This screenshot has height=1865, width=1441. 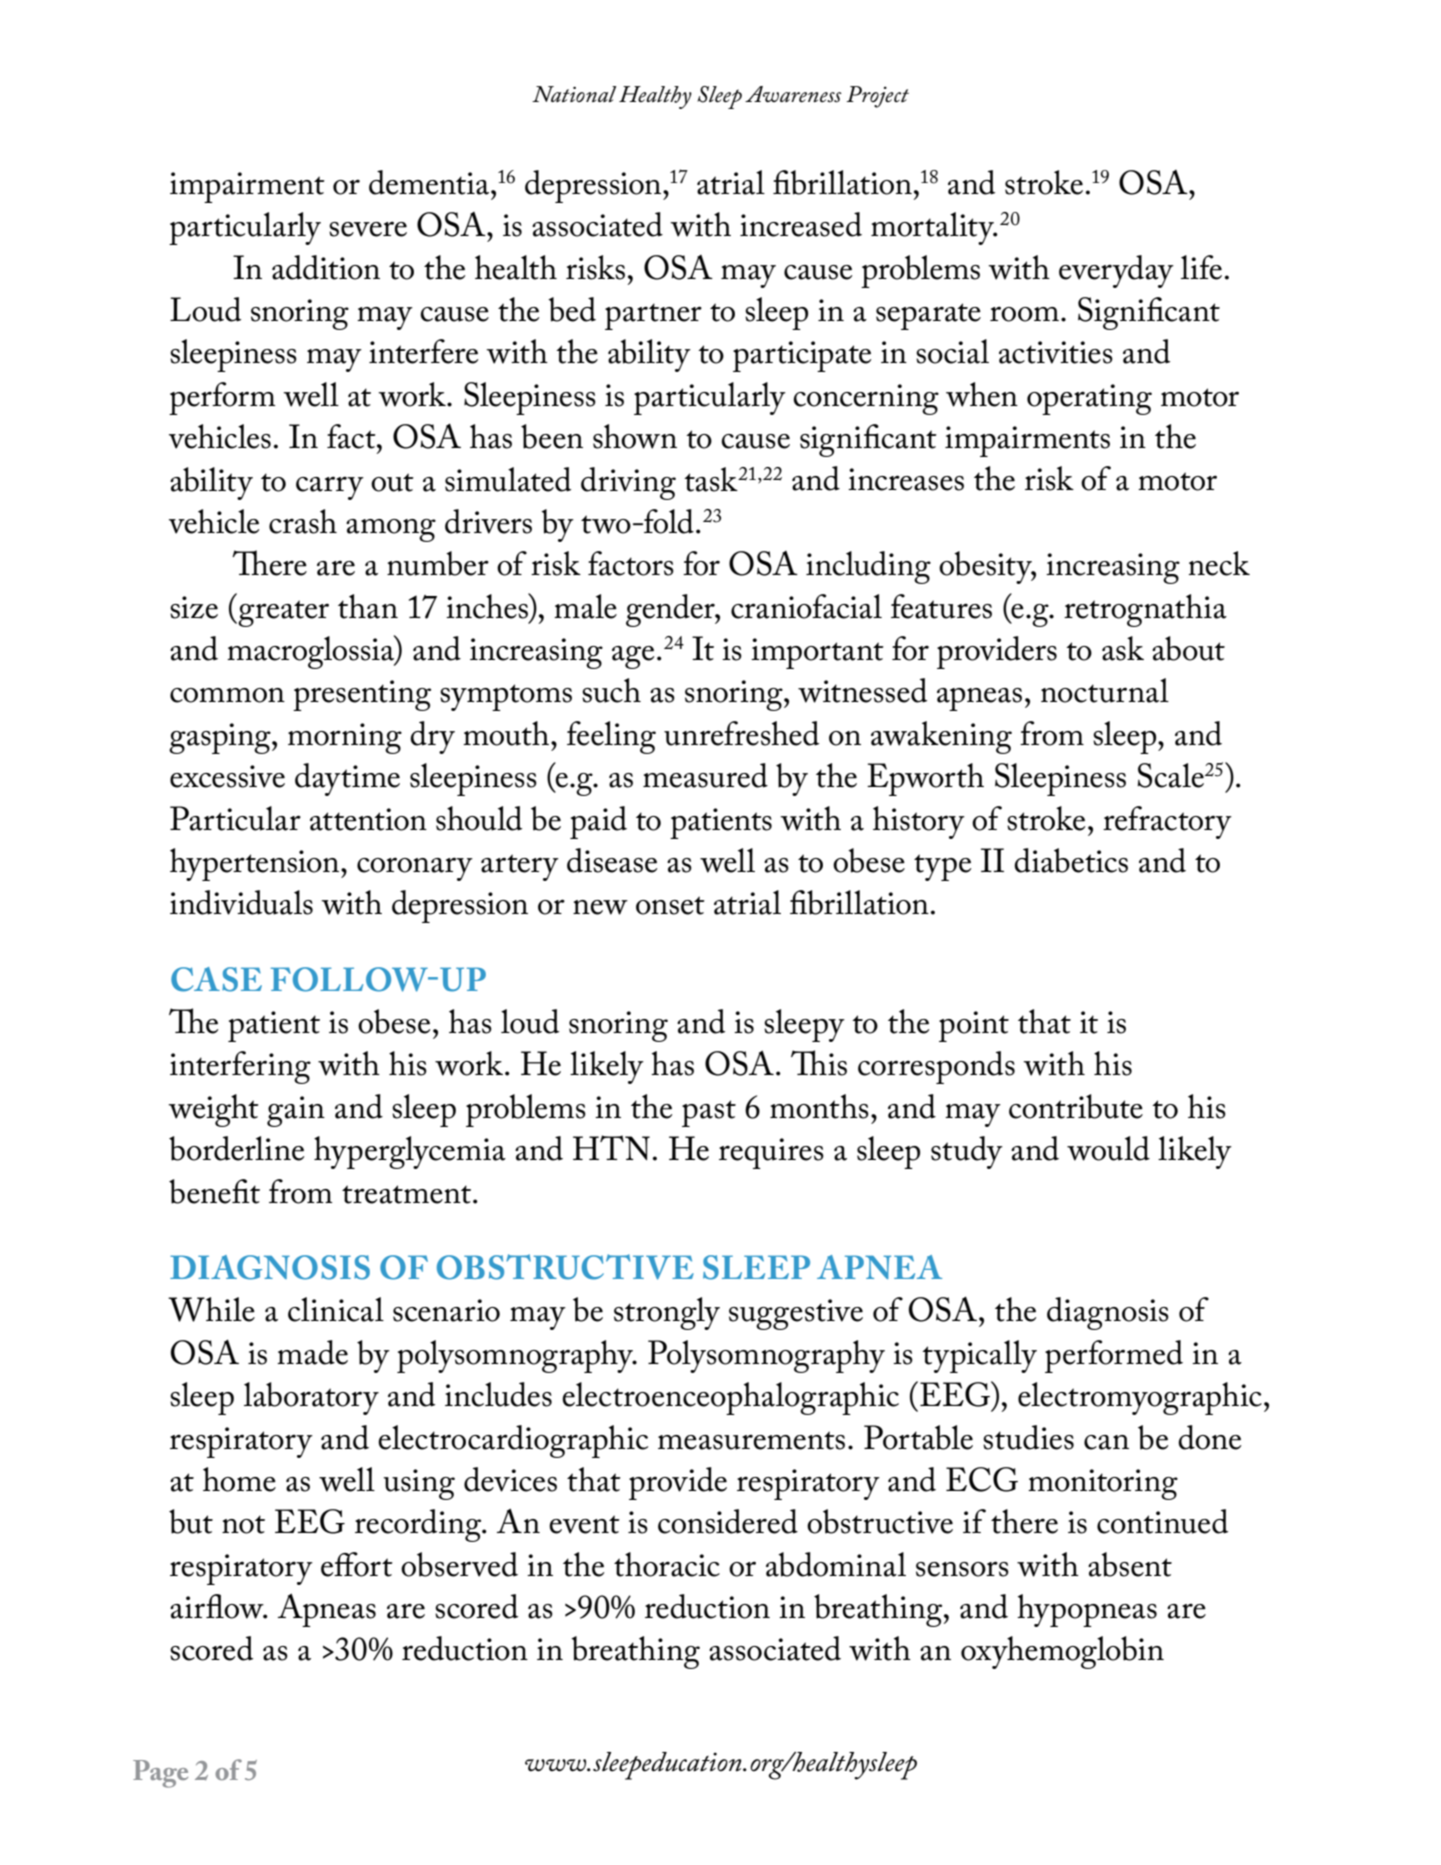 I want to click on thoracic, so click(x=667, y=1564).
